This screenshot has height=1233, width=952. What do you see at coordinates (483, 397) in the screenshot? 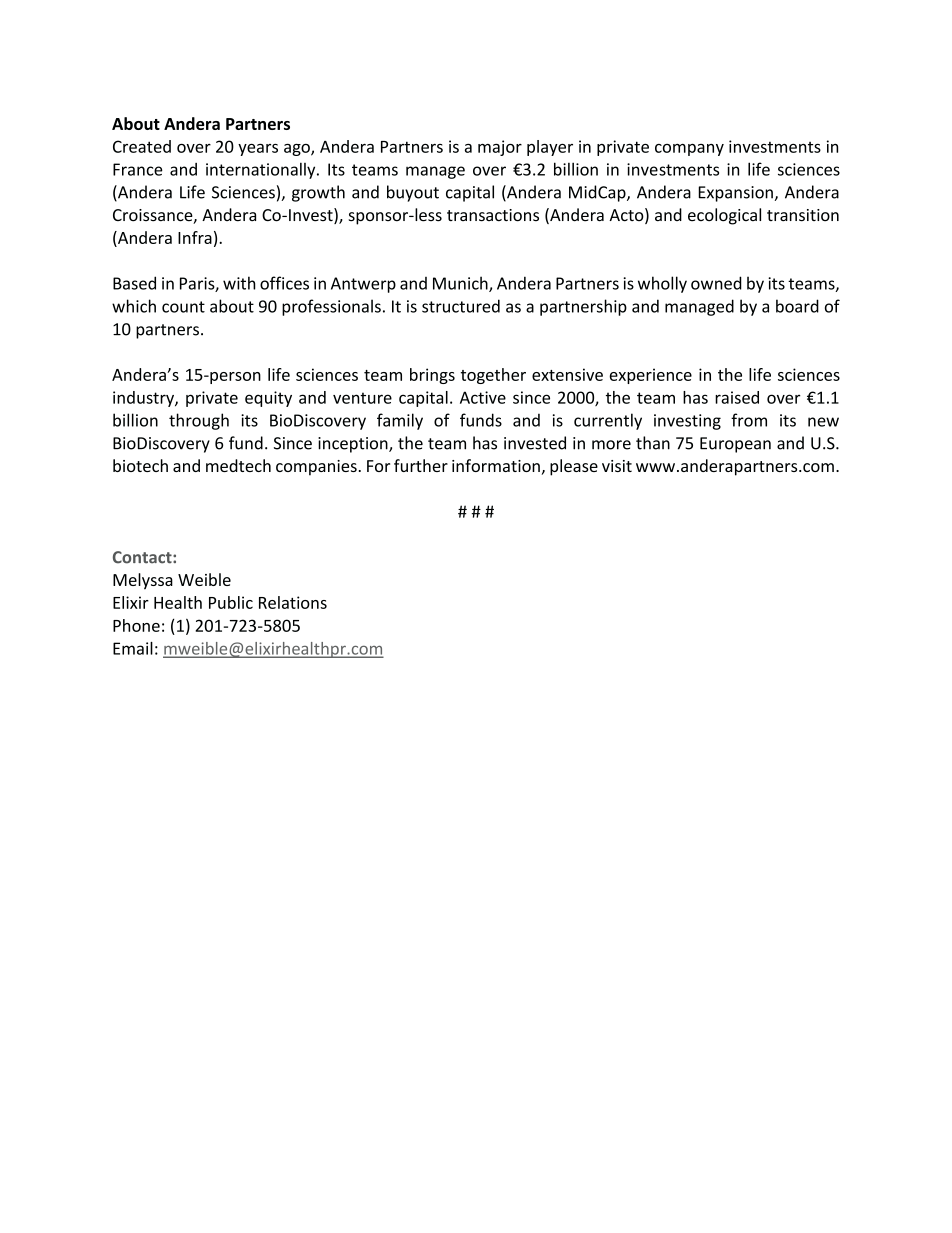
I see `Active` at bounding box center [483, 397].
